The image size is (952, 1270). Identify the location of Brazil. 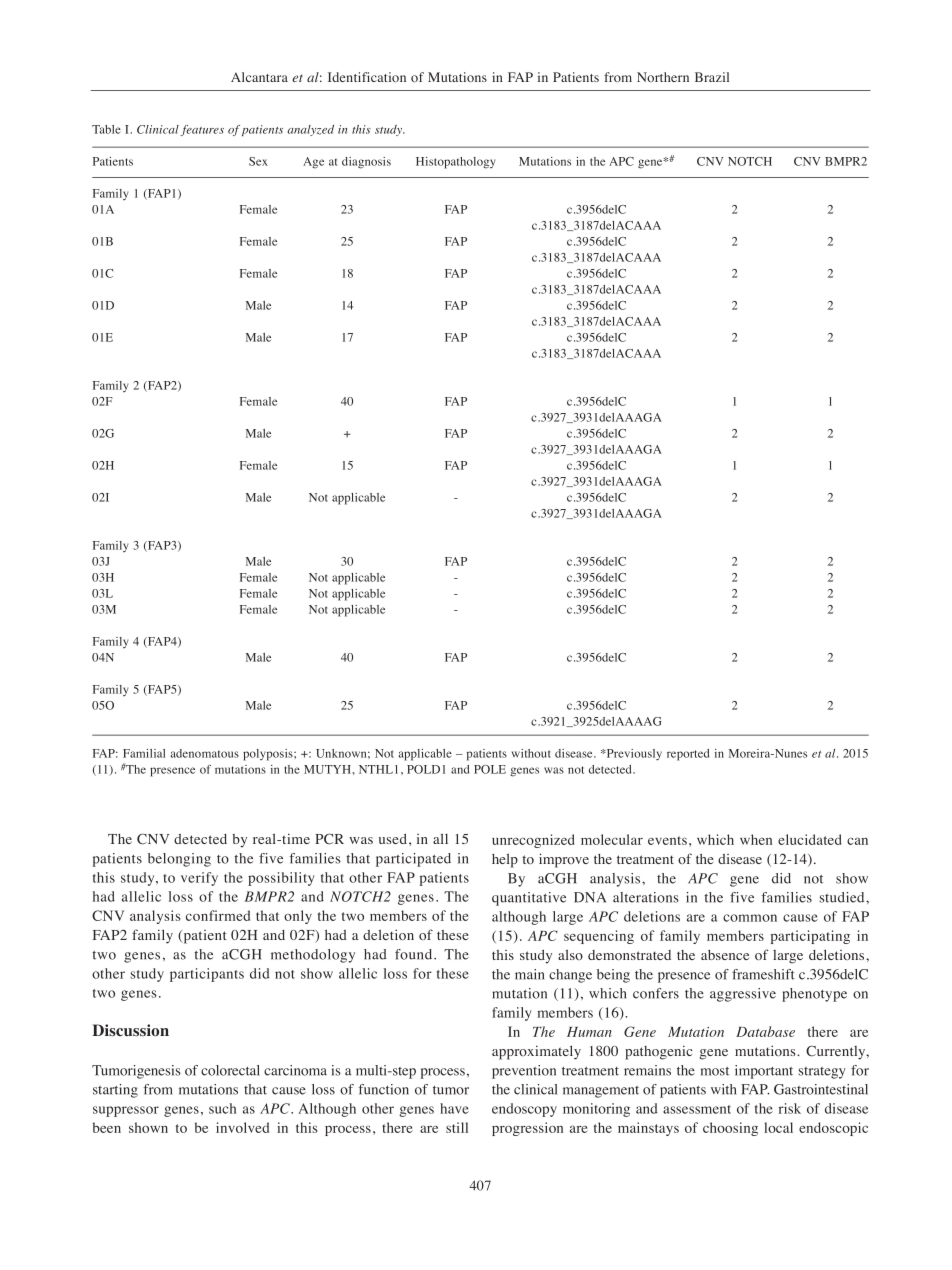
(712, 77).
